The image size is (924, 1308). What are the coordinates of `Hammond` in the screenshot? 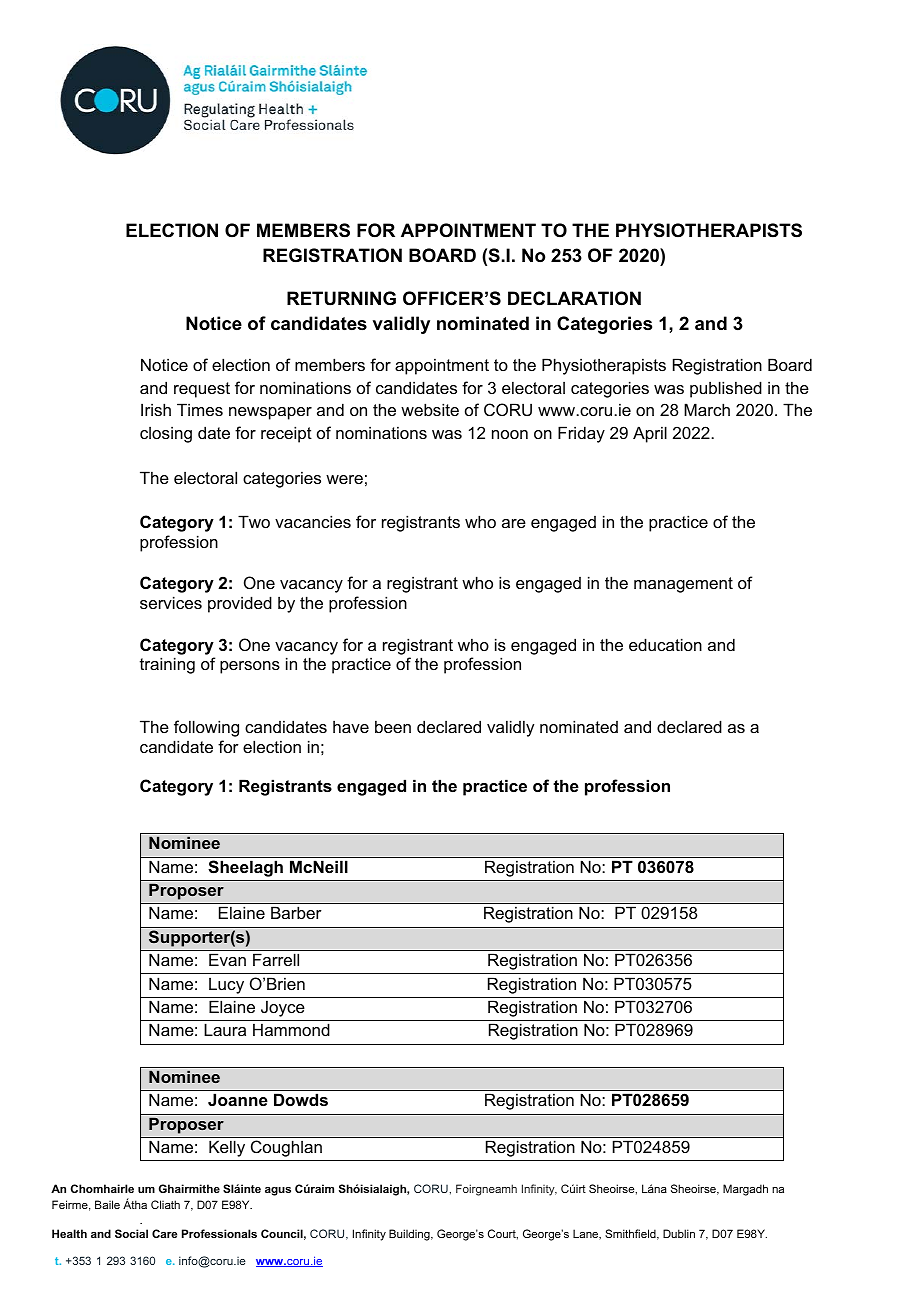 It's located at (291, 1029).
